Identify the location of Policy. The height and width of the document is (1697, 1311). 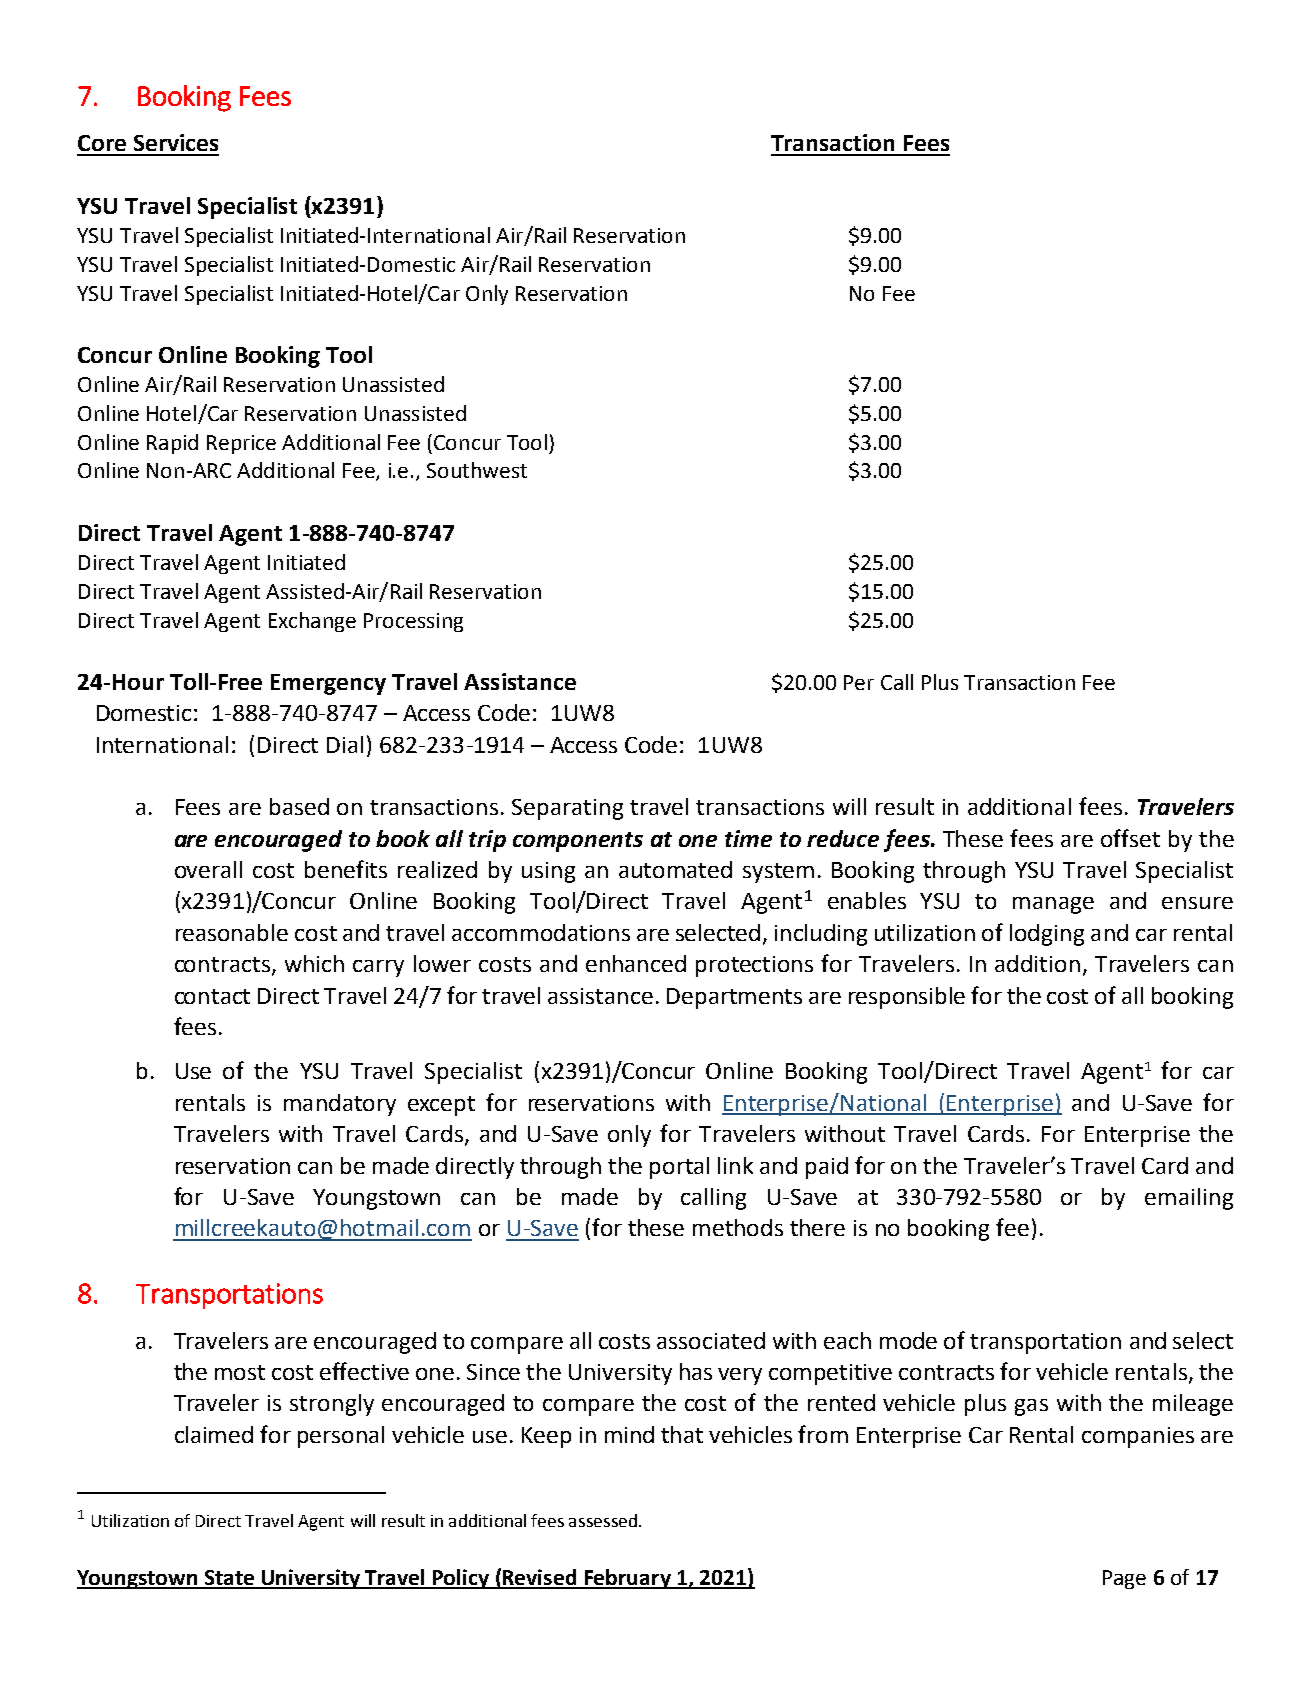
(461, 1579).
